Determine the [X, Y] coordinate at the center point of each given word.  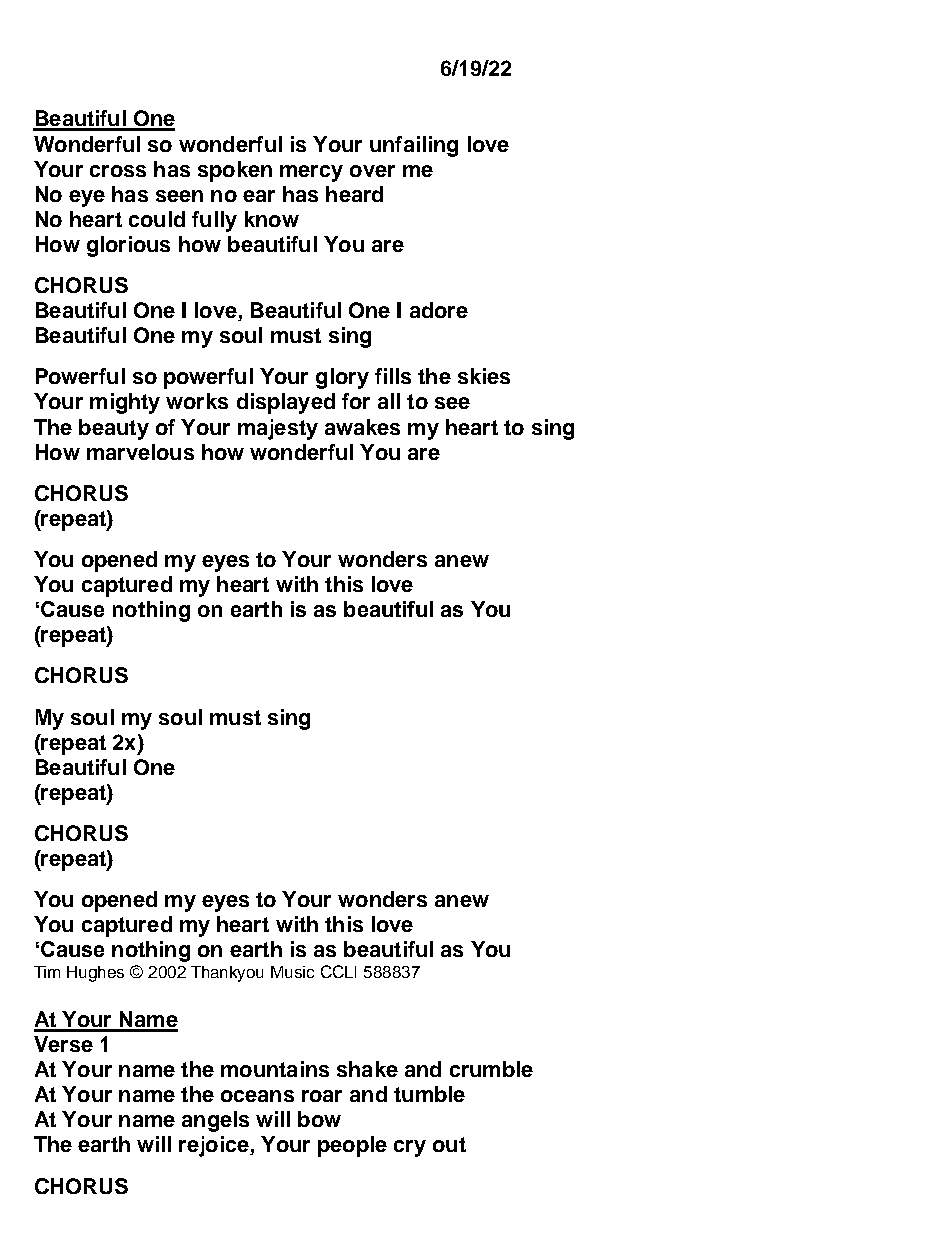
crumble [491, 1069]
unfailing [414, 146]
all [389, 401]
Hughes [95, 974]
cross [118, 171]
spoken [235, 171]
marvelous [140, 452]
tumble [429, 1094]
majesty [278, 429]
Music [292, 972]
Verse [63, 1044]
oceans [257, 1096]
